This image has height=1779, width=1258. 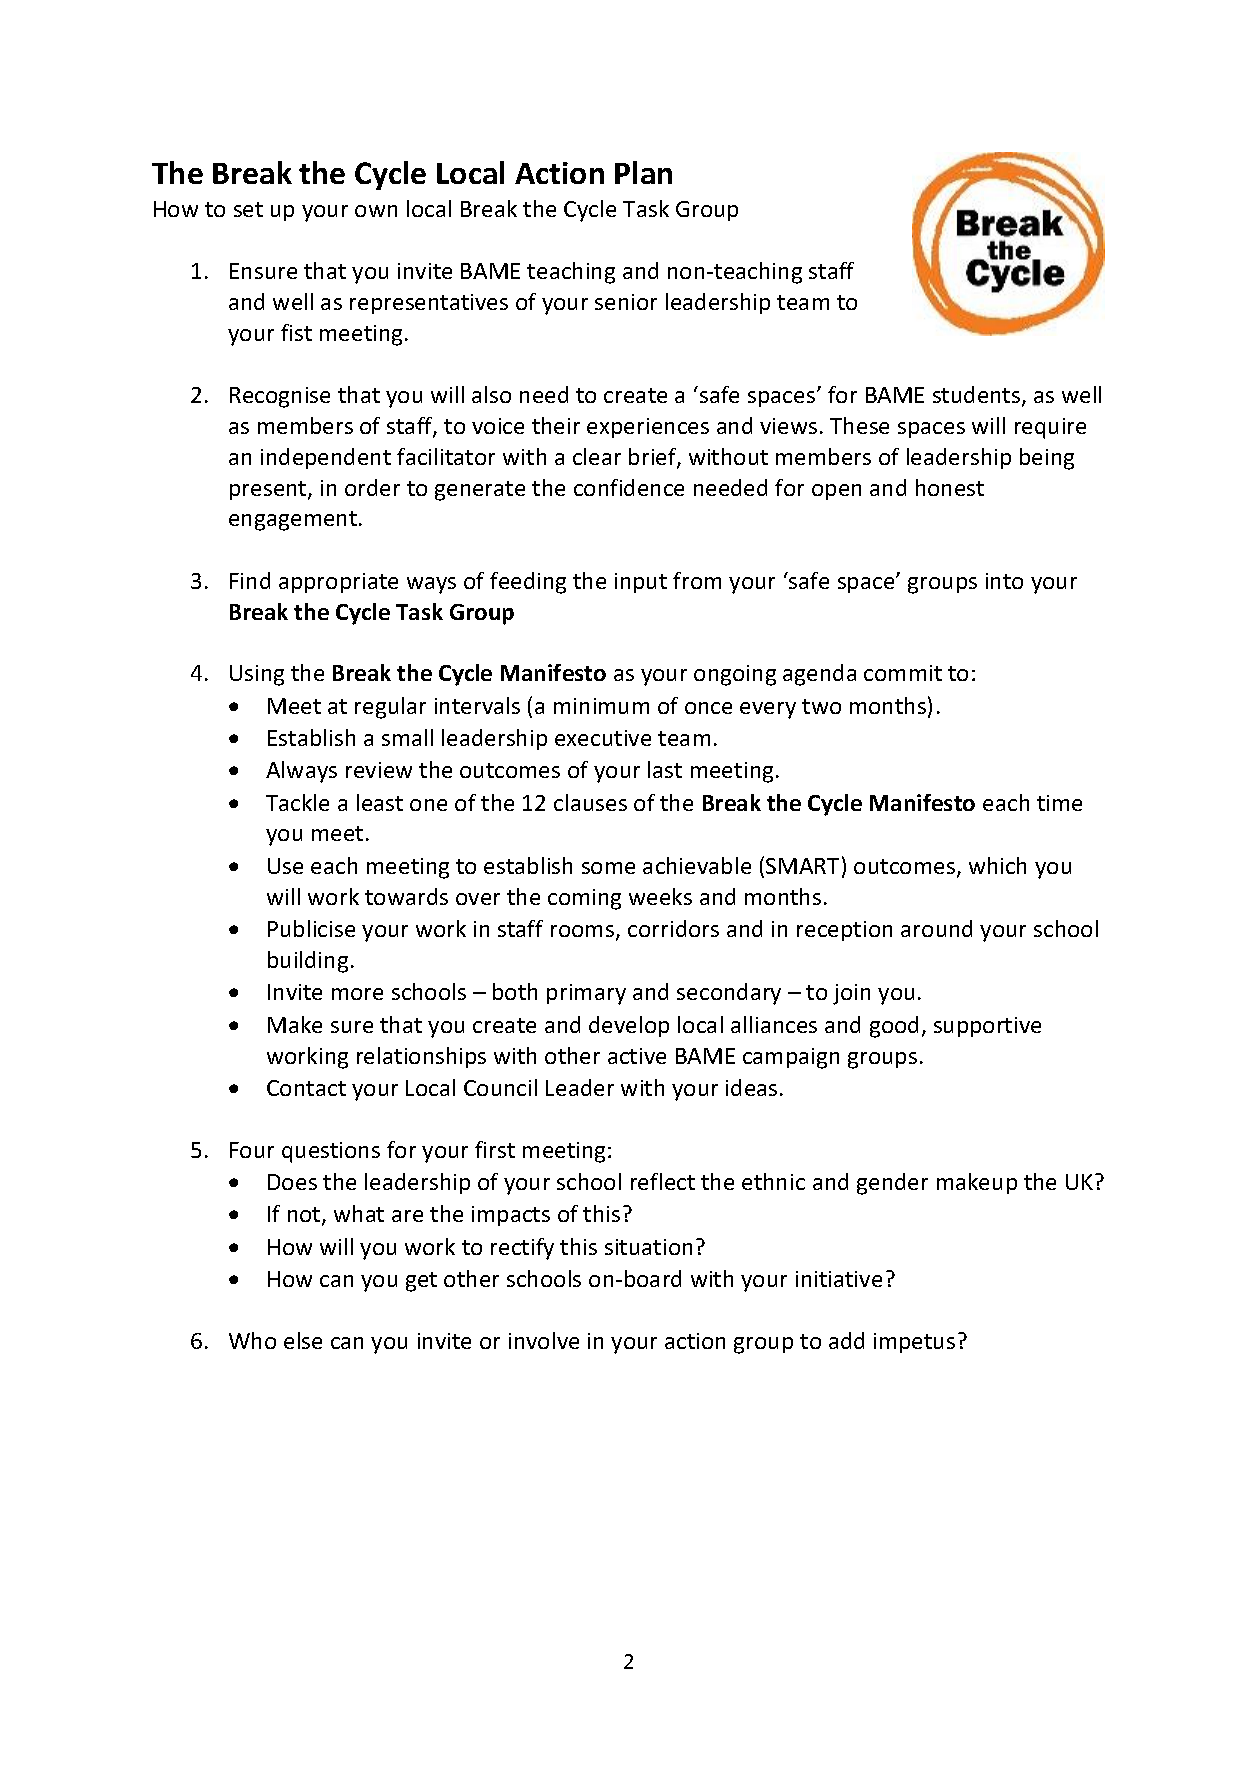 What do you see at coordinates (357, 994) in the image?
I see `more` at bounding box center [357, 994].
